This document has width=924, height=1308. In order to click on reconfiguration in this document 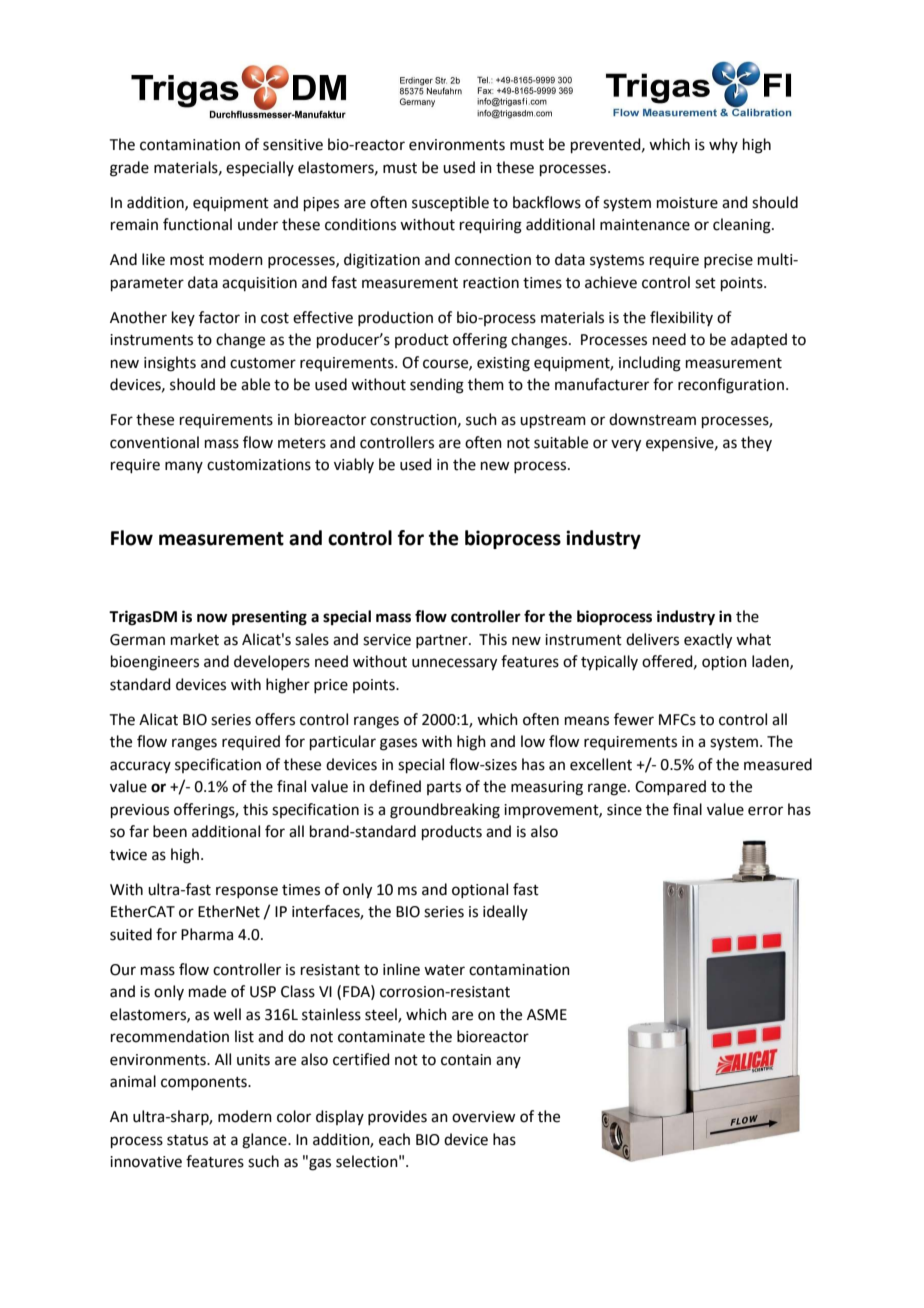, I will do `click(731, 386)`.
